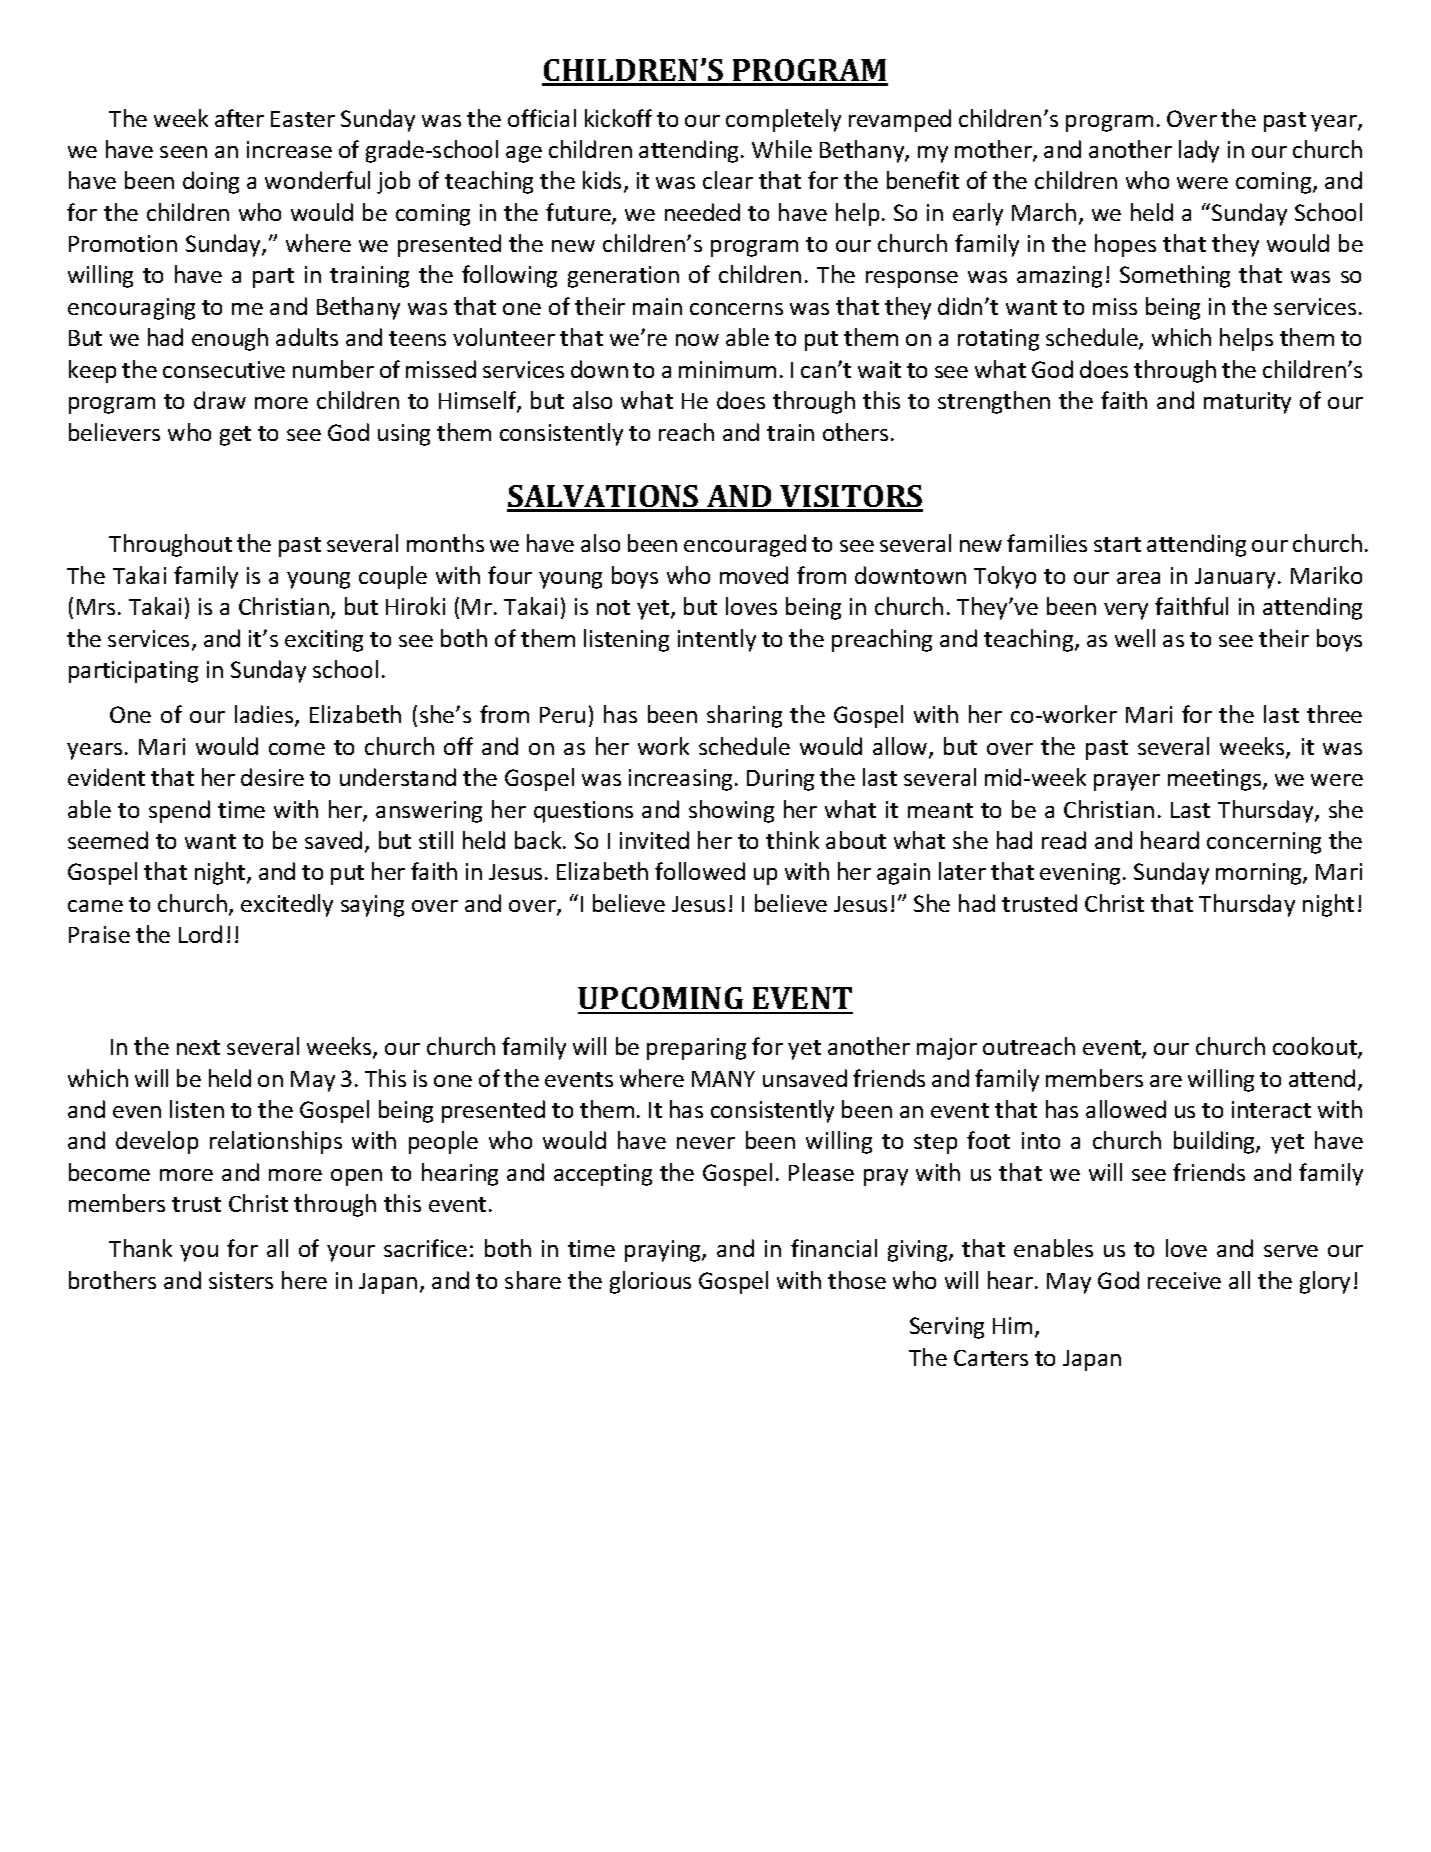 Image resolution: width=1431 pixels, height=1852 pixels. I want to click on meetings, so click(1216, 780).
